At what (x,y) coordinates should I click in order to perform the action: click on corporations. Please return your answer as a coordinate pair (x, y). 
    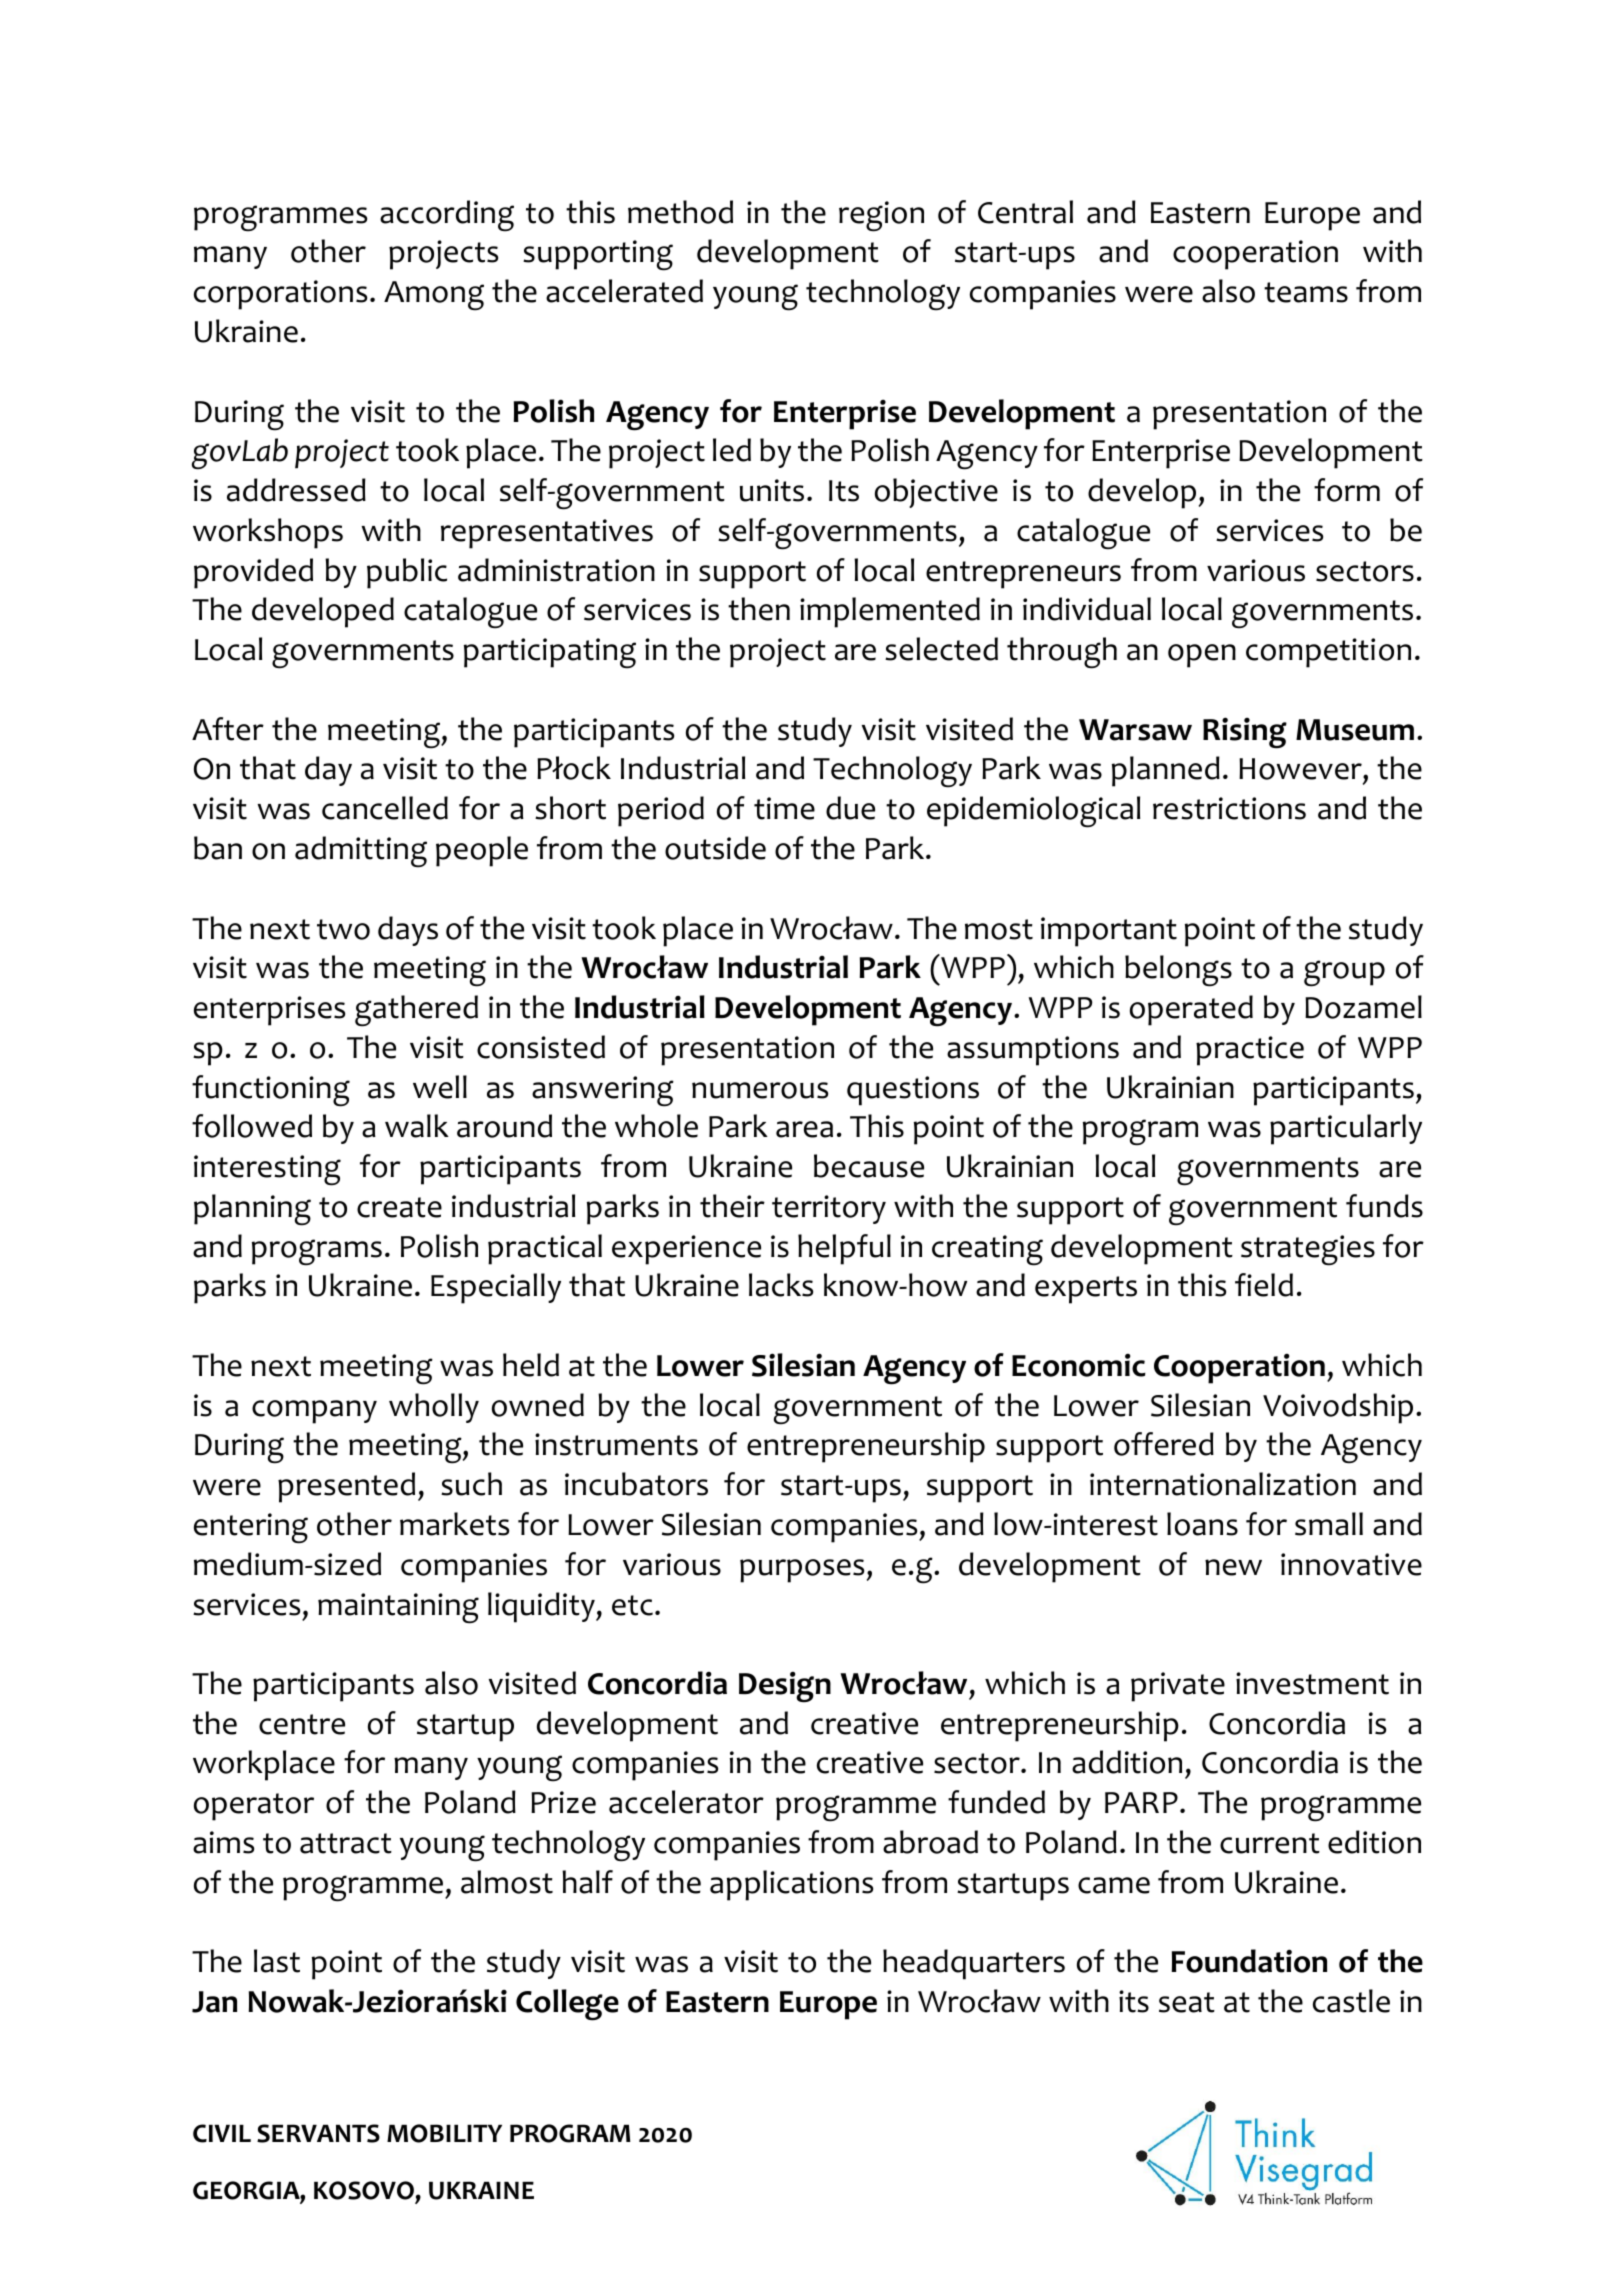
    Looking at the image, I should click on (280, 295).
